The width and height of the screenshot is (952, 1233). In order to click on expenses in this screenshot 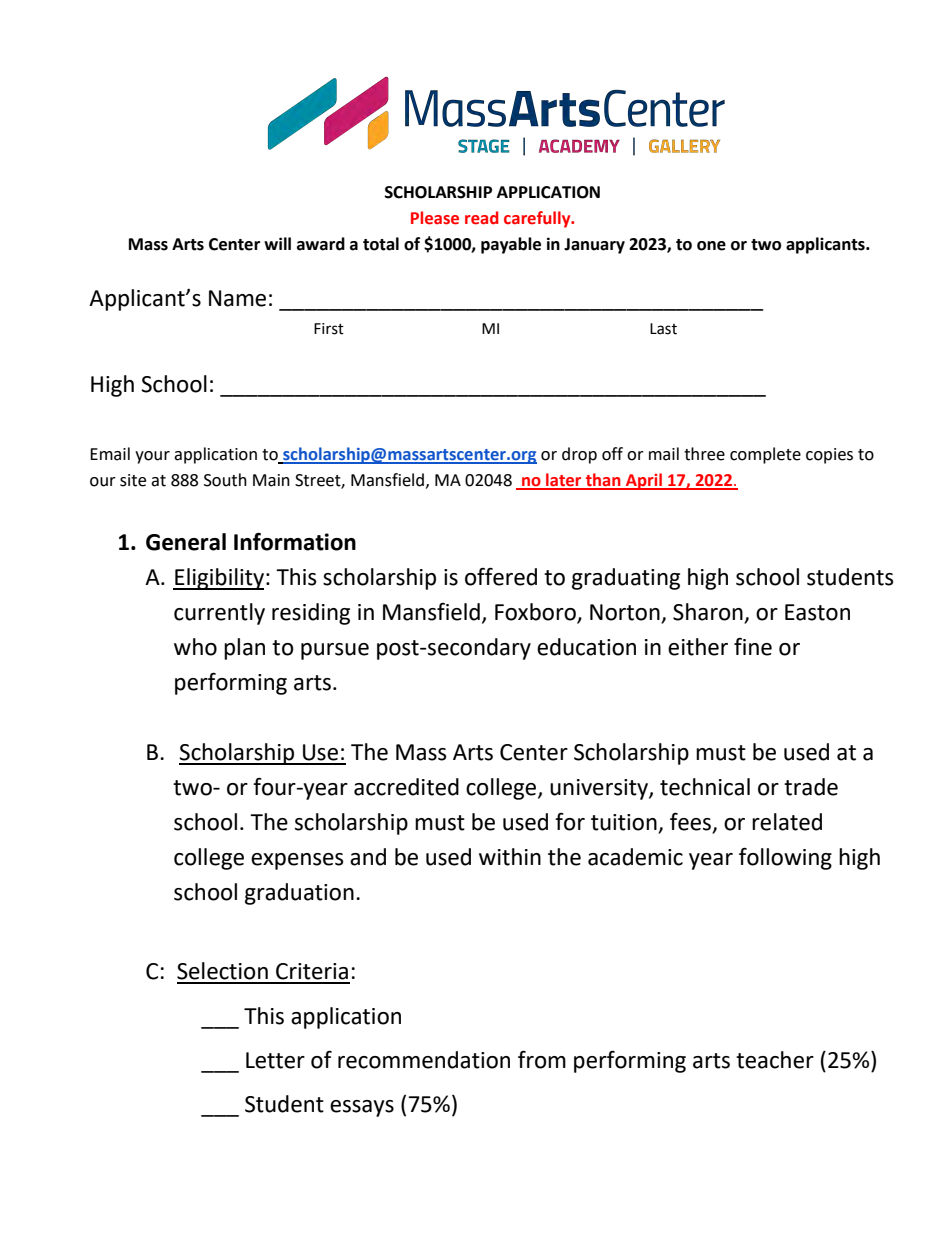, I will do `click(297, 861)`.
